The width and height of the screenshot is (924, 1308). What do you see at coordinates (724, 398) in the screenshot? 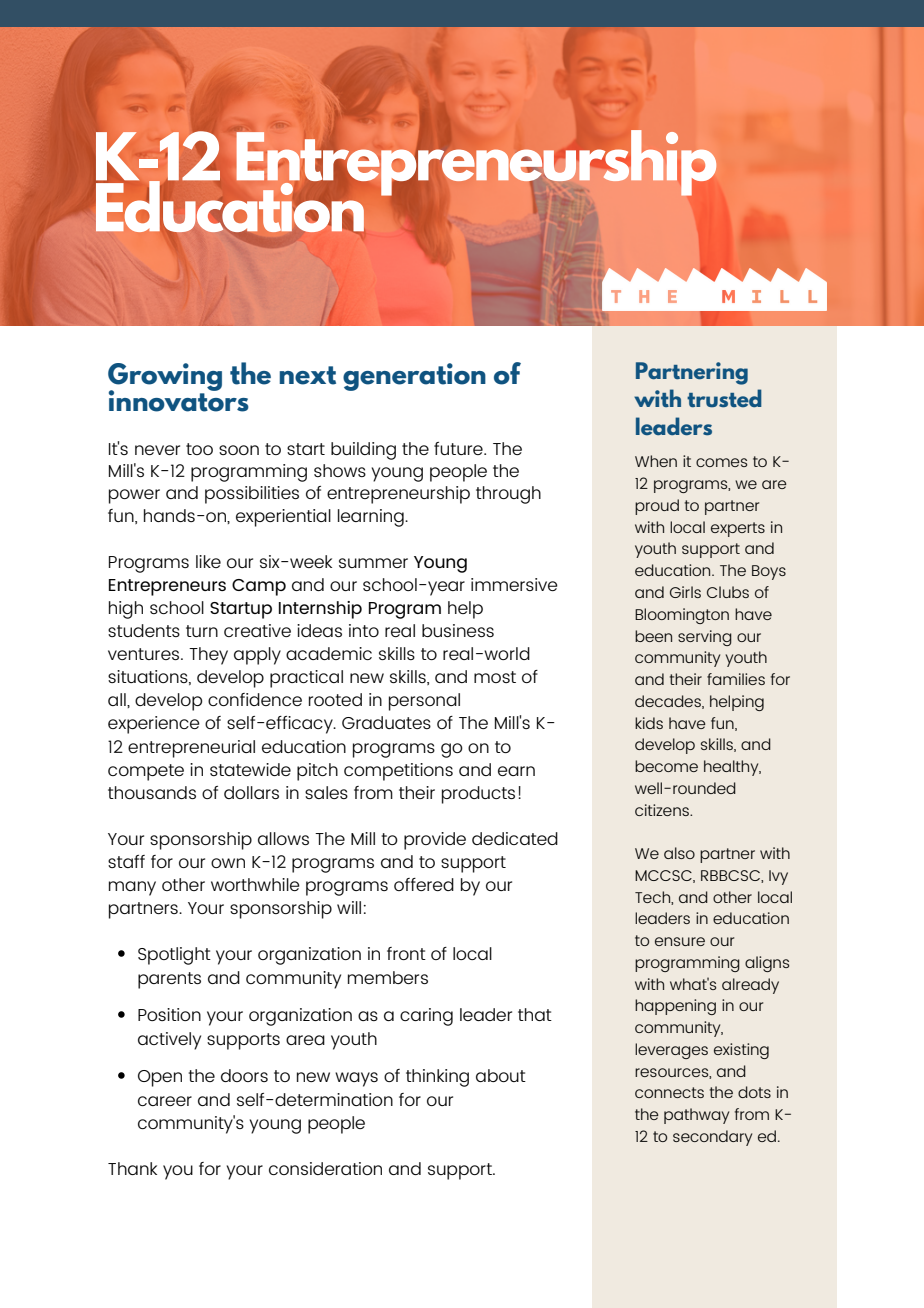
I see `trusted` at bounding box center [724, 398].
